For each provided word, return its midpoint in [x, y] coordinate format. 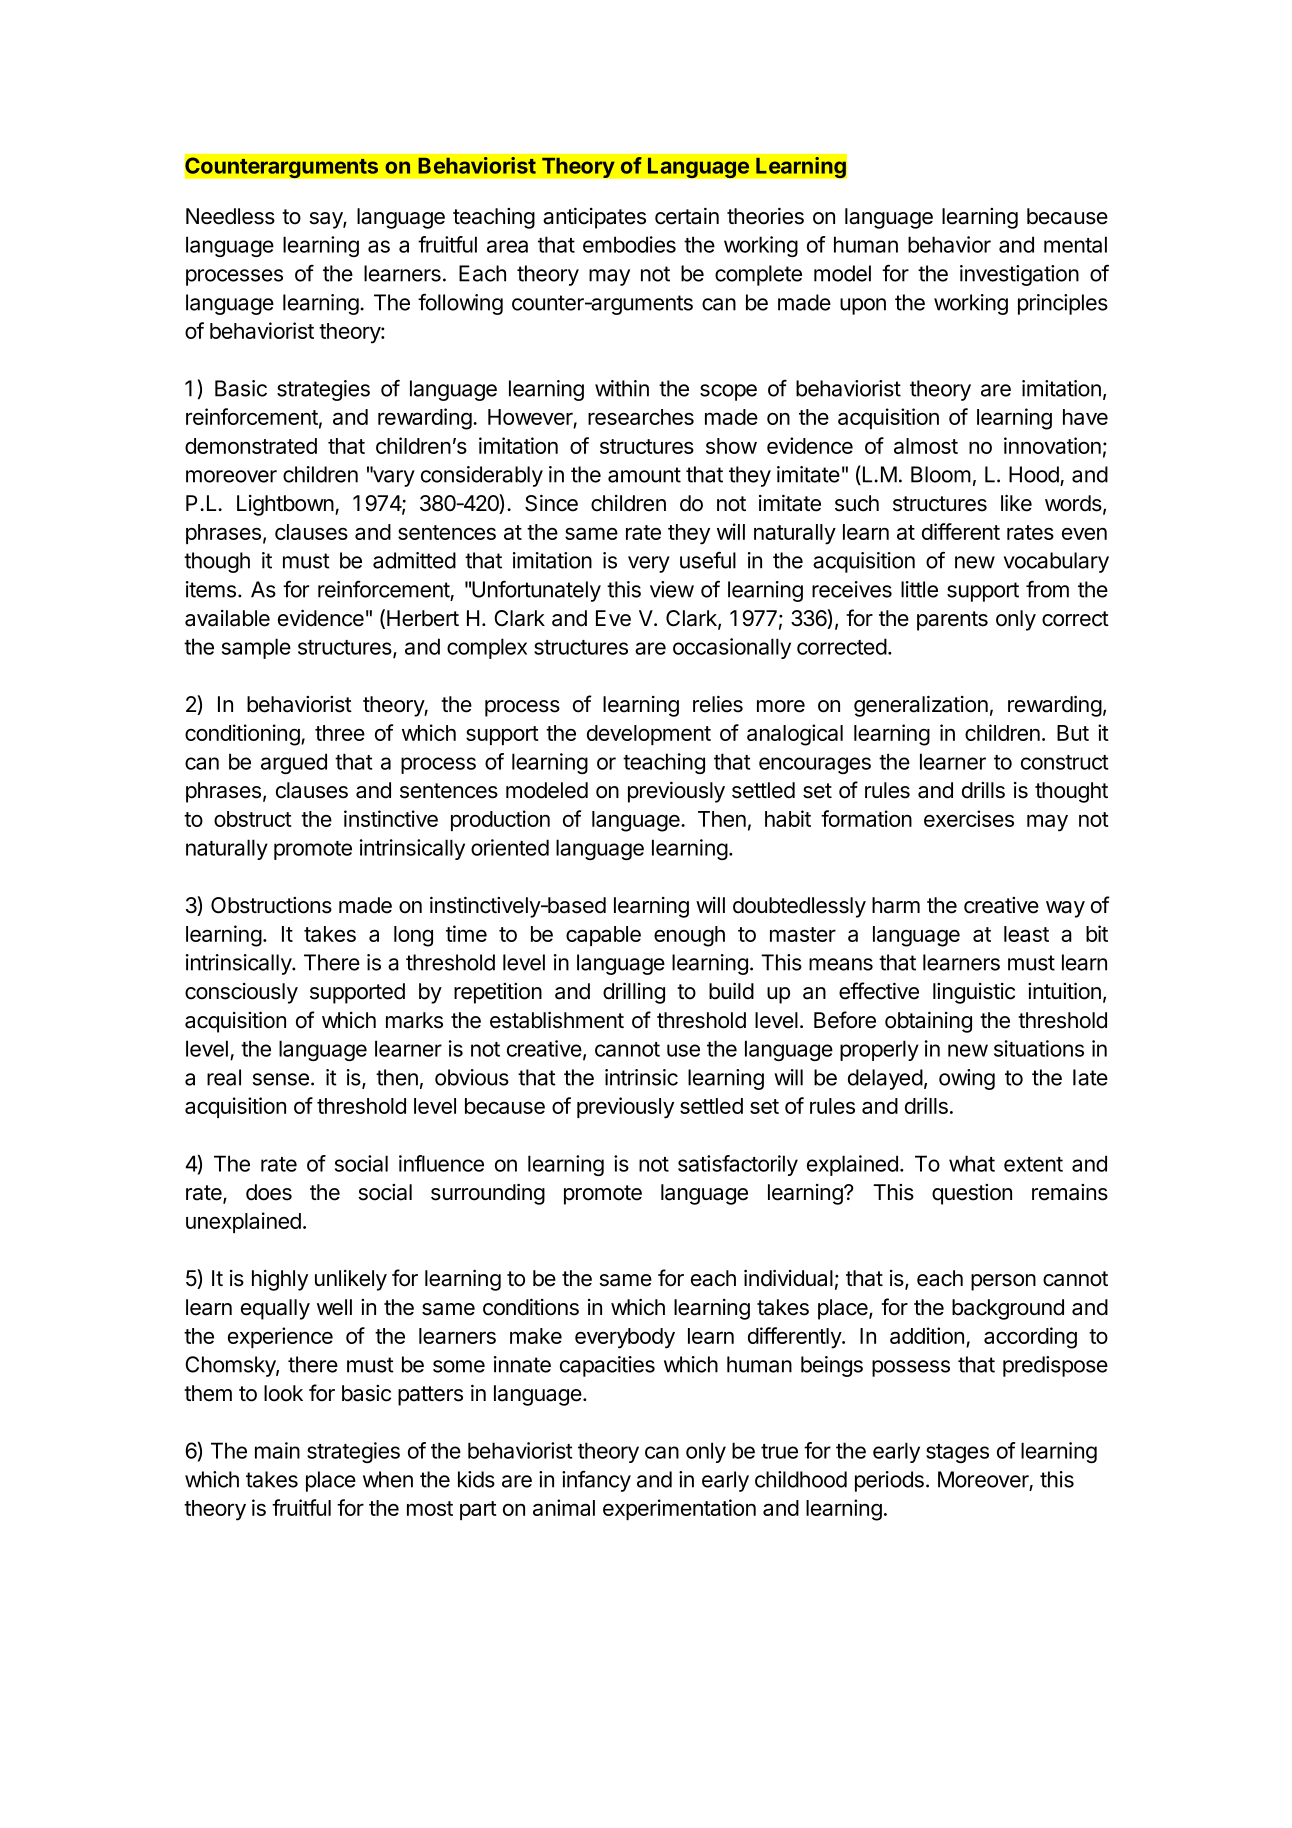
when [388, 1479]
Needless [230, 216]
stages [957, 1453]
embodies [629, 244]
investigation [1019, 275]
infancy [596, 1481]
